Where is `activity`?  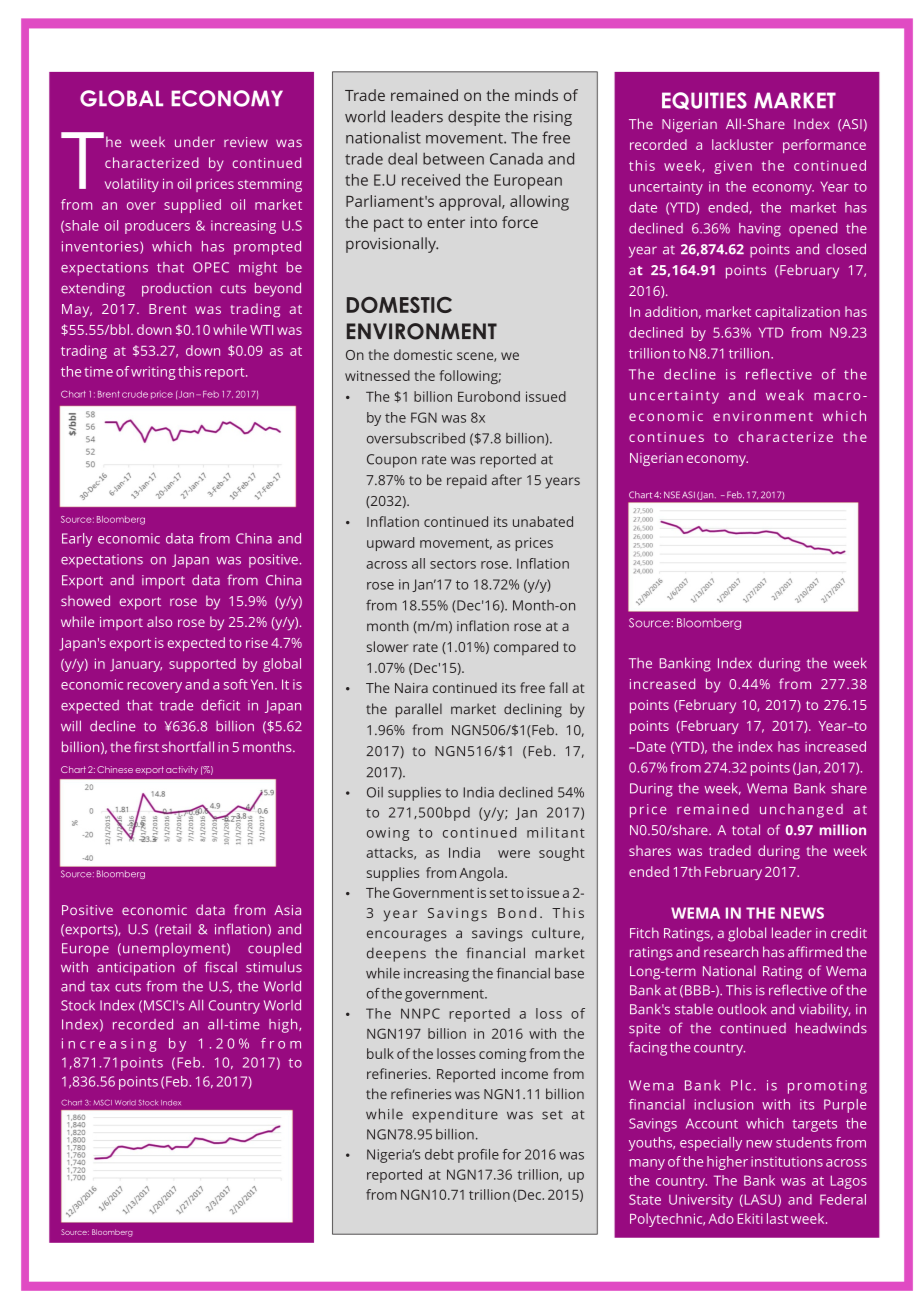
activity is located at coordinates (182, 770).
